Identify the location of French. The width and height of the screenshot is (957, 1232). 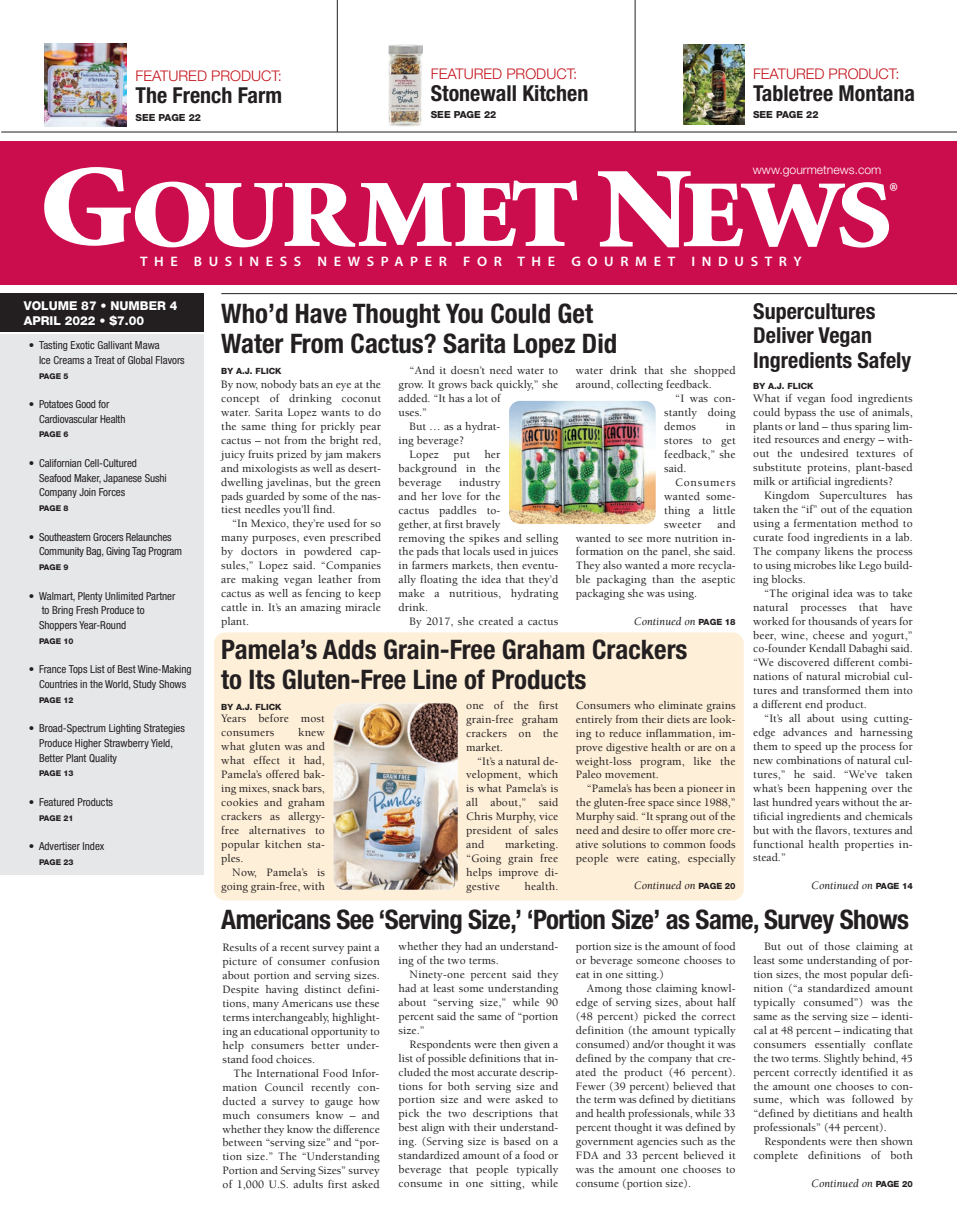
(202, 95).
